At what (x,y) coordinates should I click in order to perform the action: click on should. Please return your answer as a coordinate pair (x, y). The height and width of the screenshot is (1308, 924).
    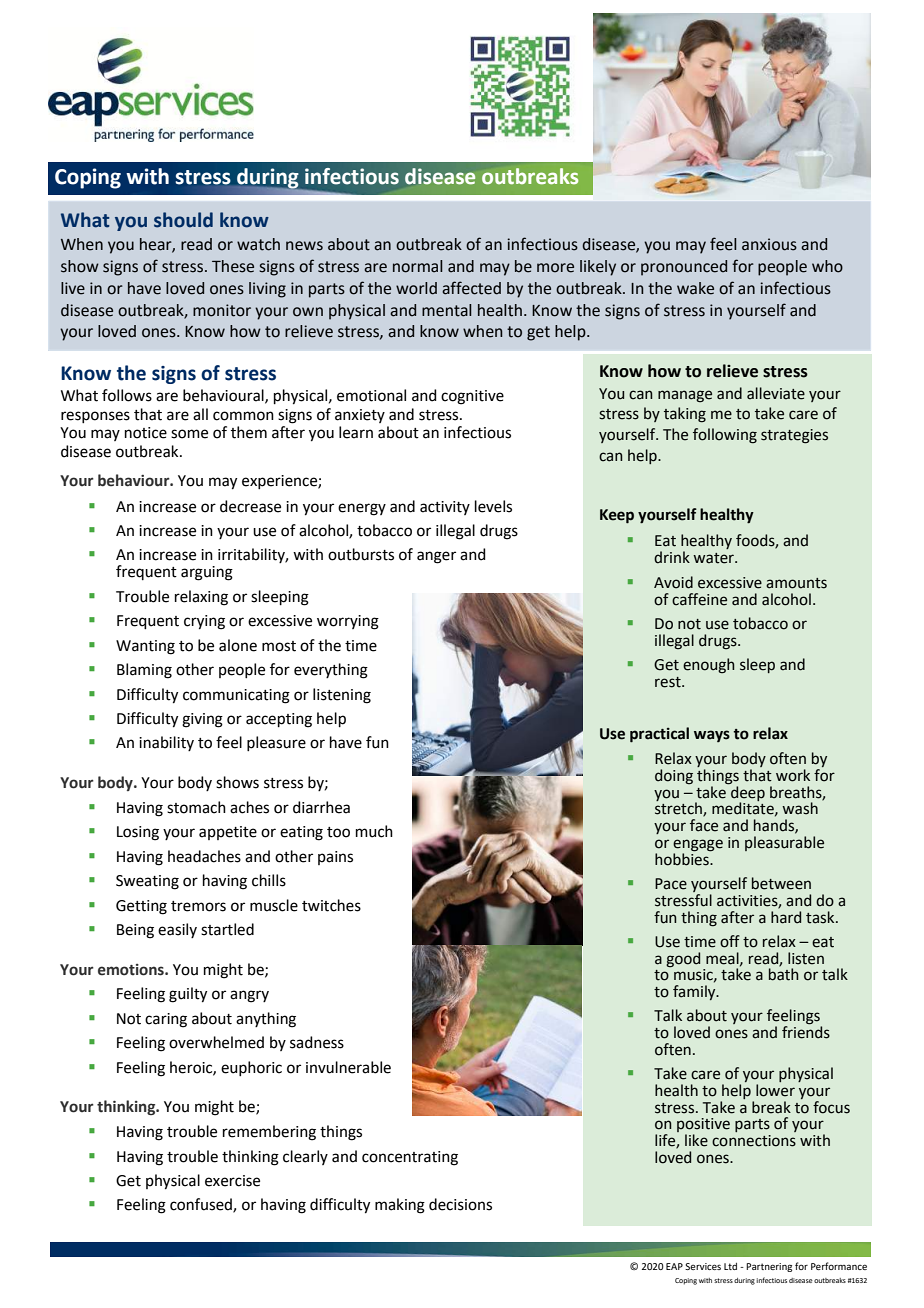
    Looking at the image, I should click on (183, 220).
